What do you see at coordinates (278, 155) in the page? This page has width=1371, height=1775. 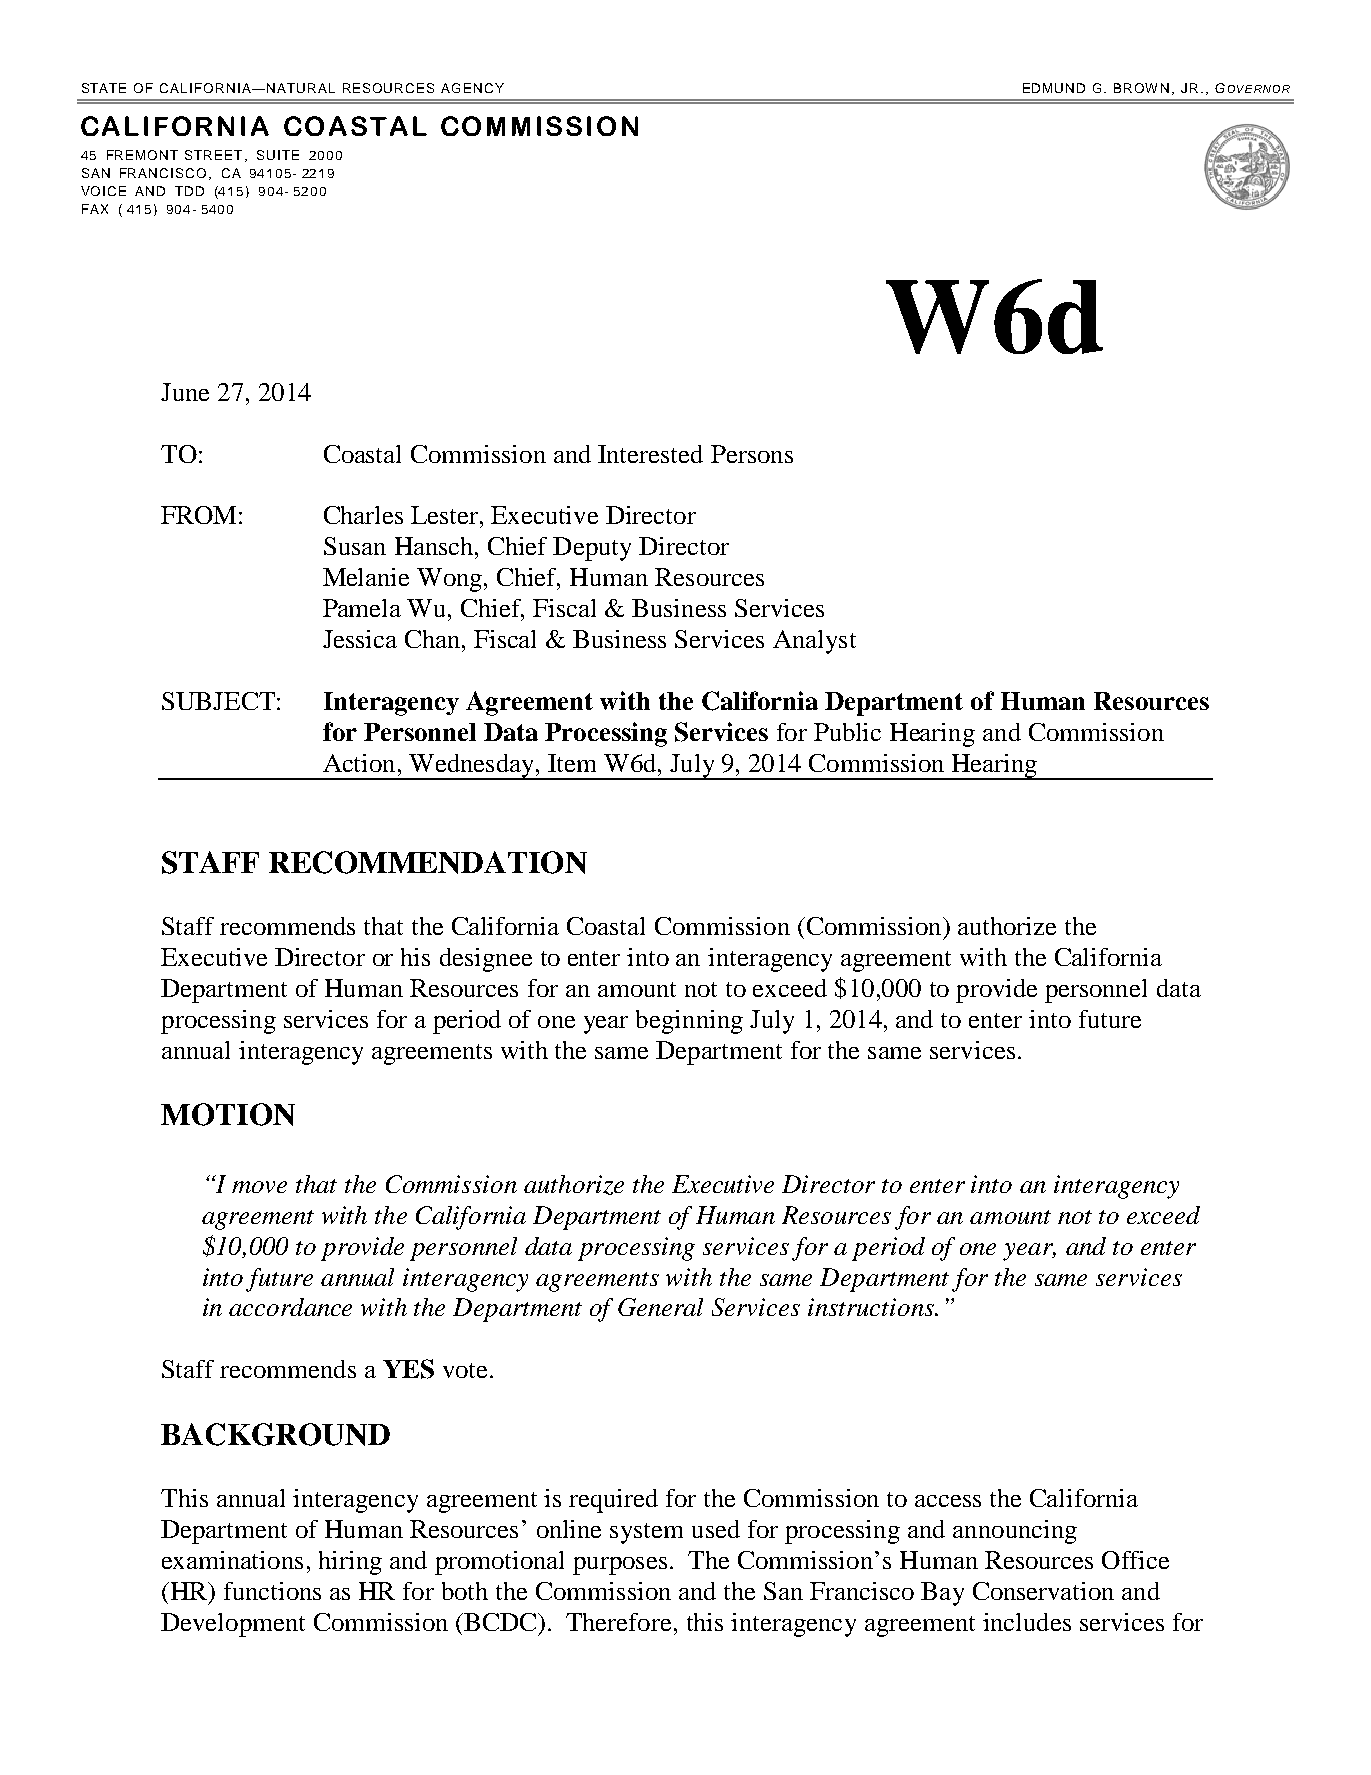 I see `SUITE` at bounding box center [278, 155].
